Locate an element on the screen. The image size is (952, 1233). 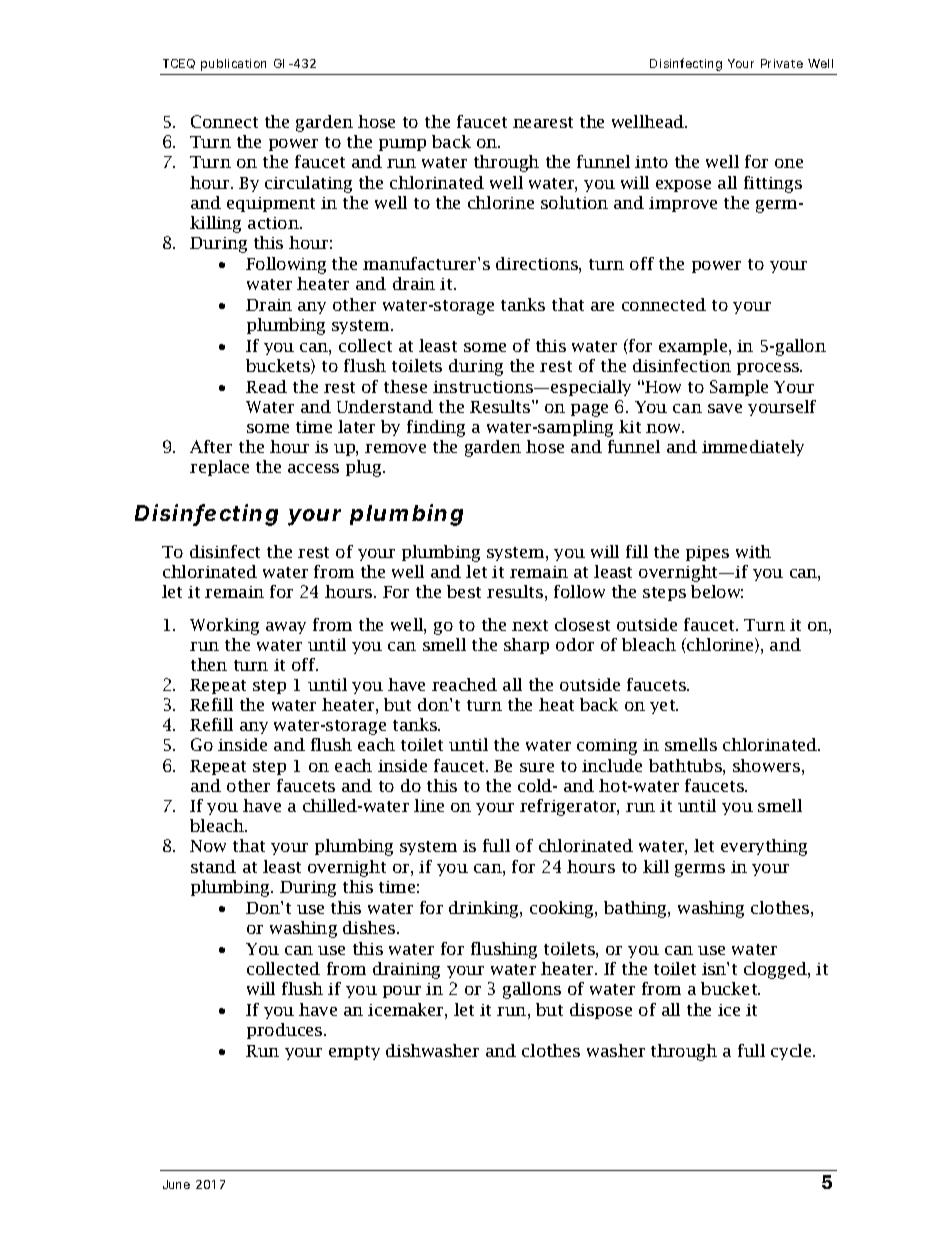
best is located at coordinates (464, 591).
